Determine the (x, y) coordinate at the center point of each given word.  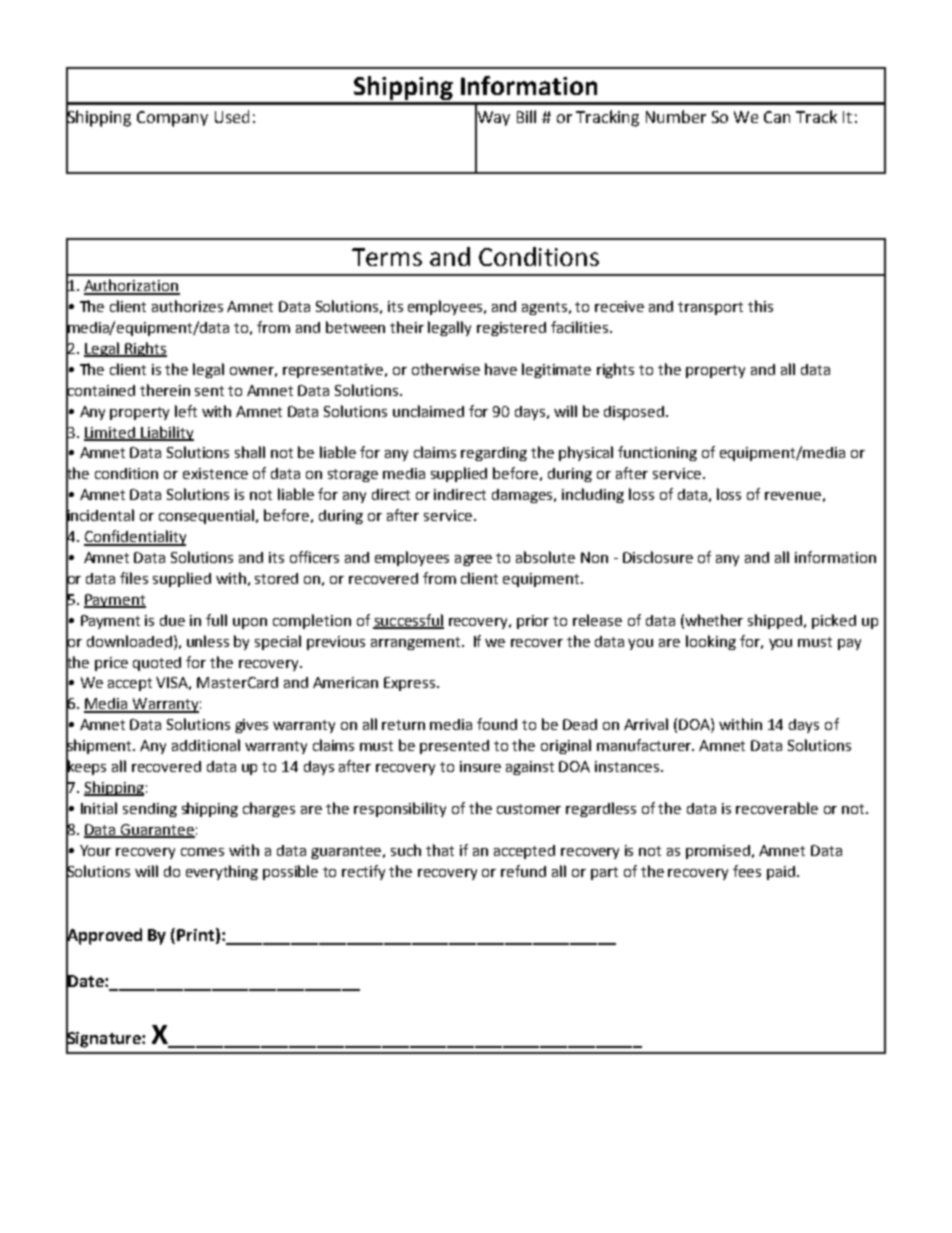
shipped (776, 621)
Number (676, 116)
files (134, 578)
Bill (526, 116)
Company (172, 119)
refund (523, 871)
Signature (104, 1039)
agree (473, 560)
